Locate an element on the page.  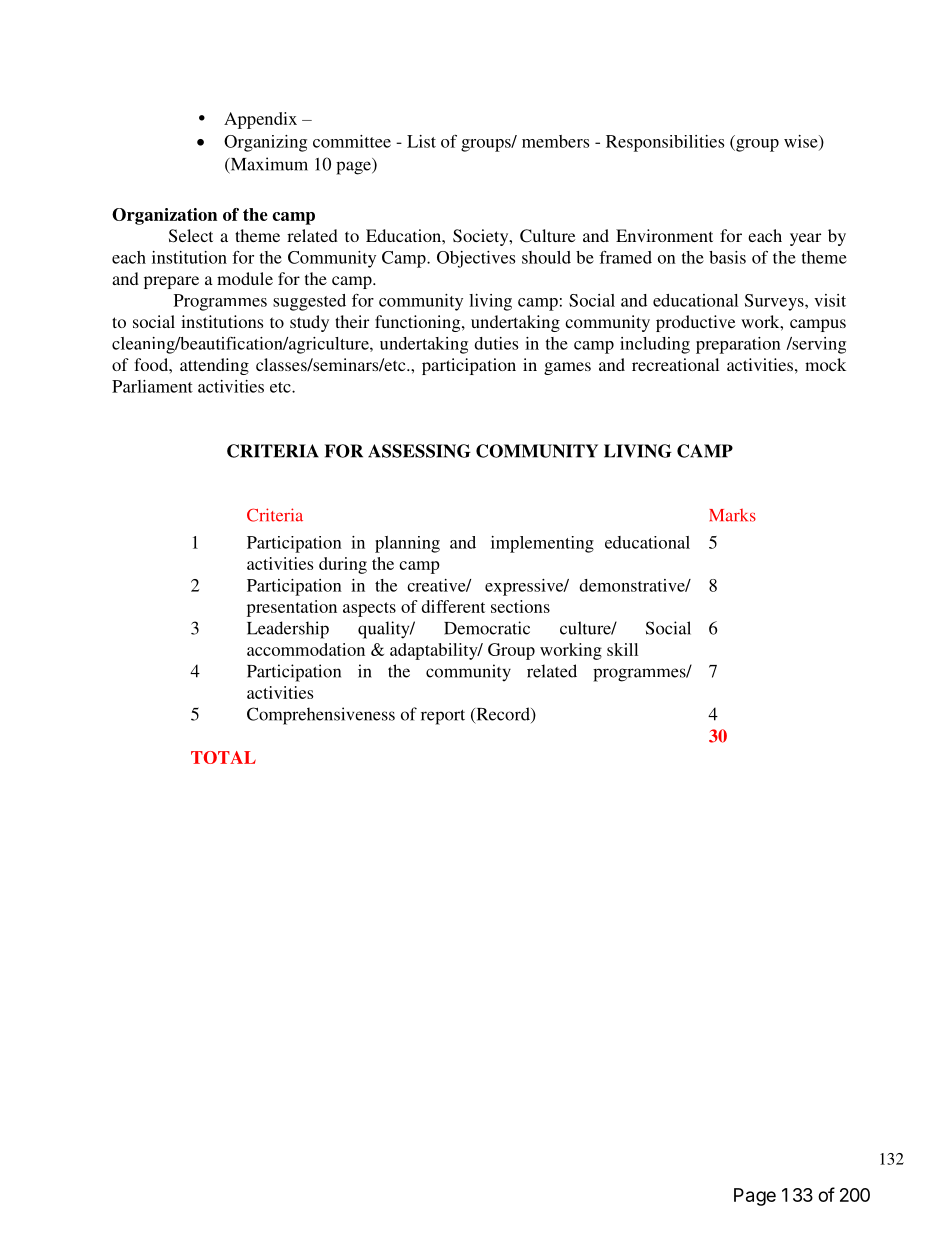
attending is located at coordinates (214, 366).
